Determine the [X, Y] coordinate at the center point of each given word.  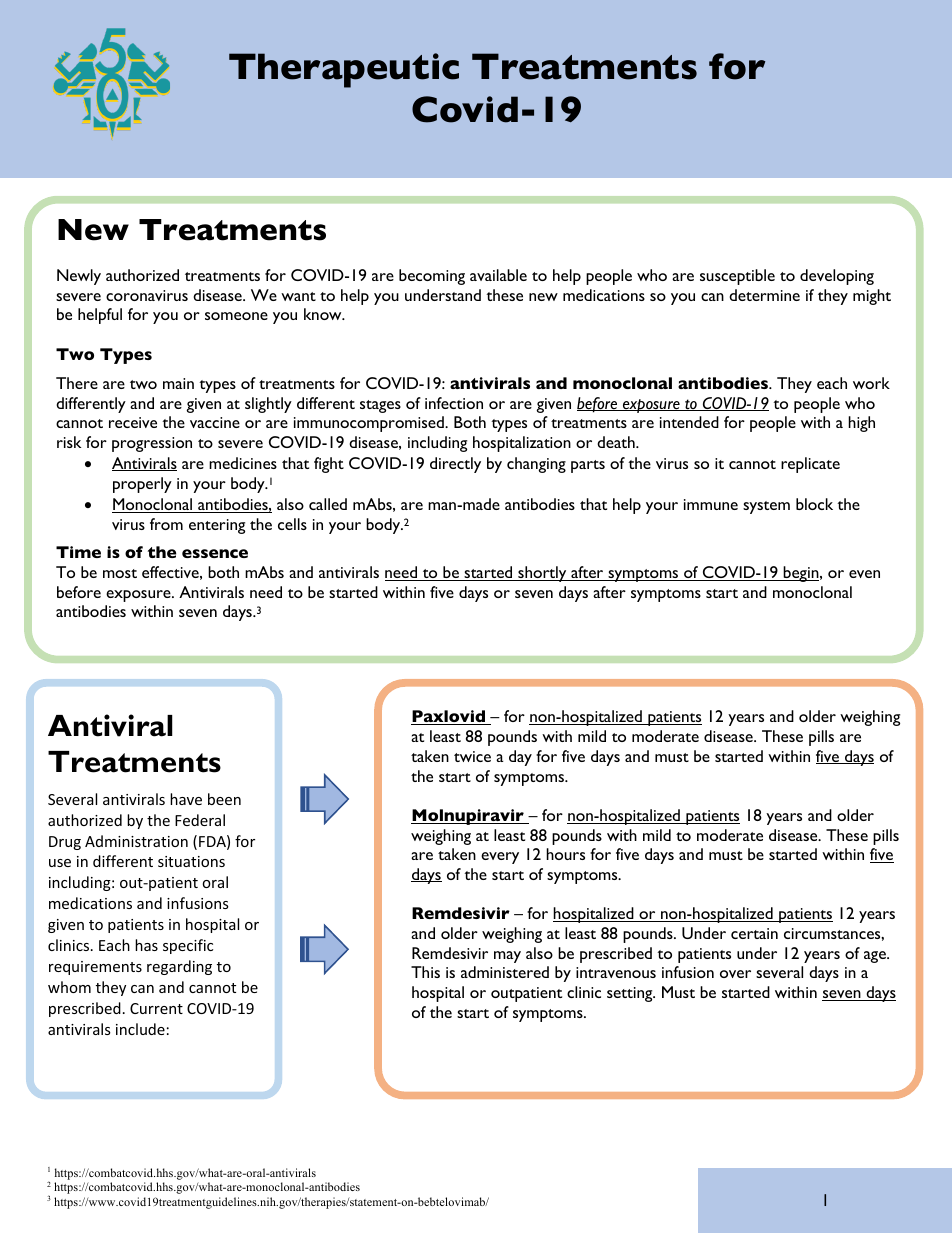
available [498, 275]
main [178, 383]
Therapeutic [344, 70]
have [186, 799]
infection [454, 403]
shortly [542, 574]
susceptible [737, 277]
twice [472, 756]
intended [689, 422]
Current [156, 1008]
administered [505, 972]
